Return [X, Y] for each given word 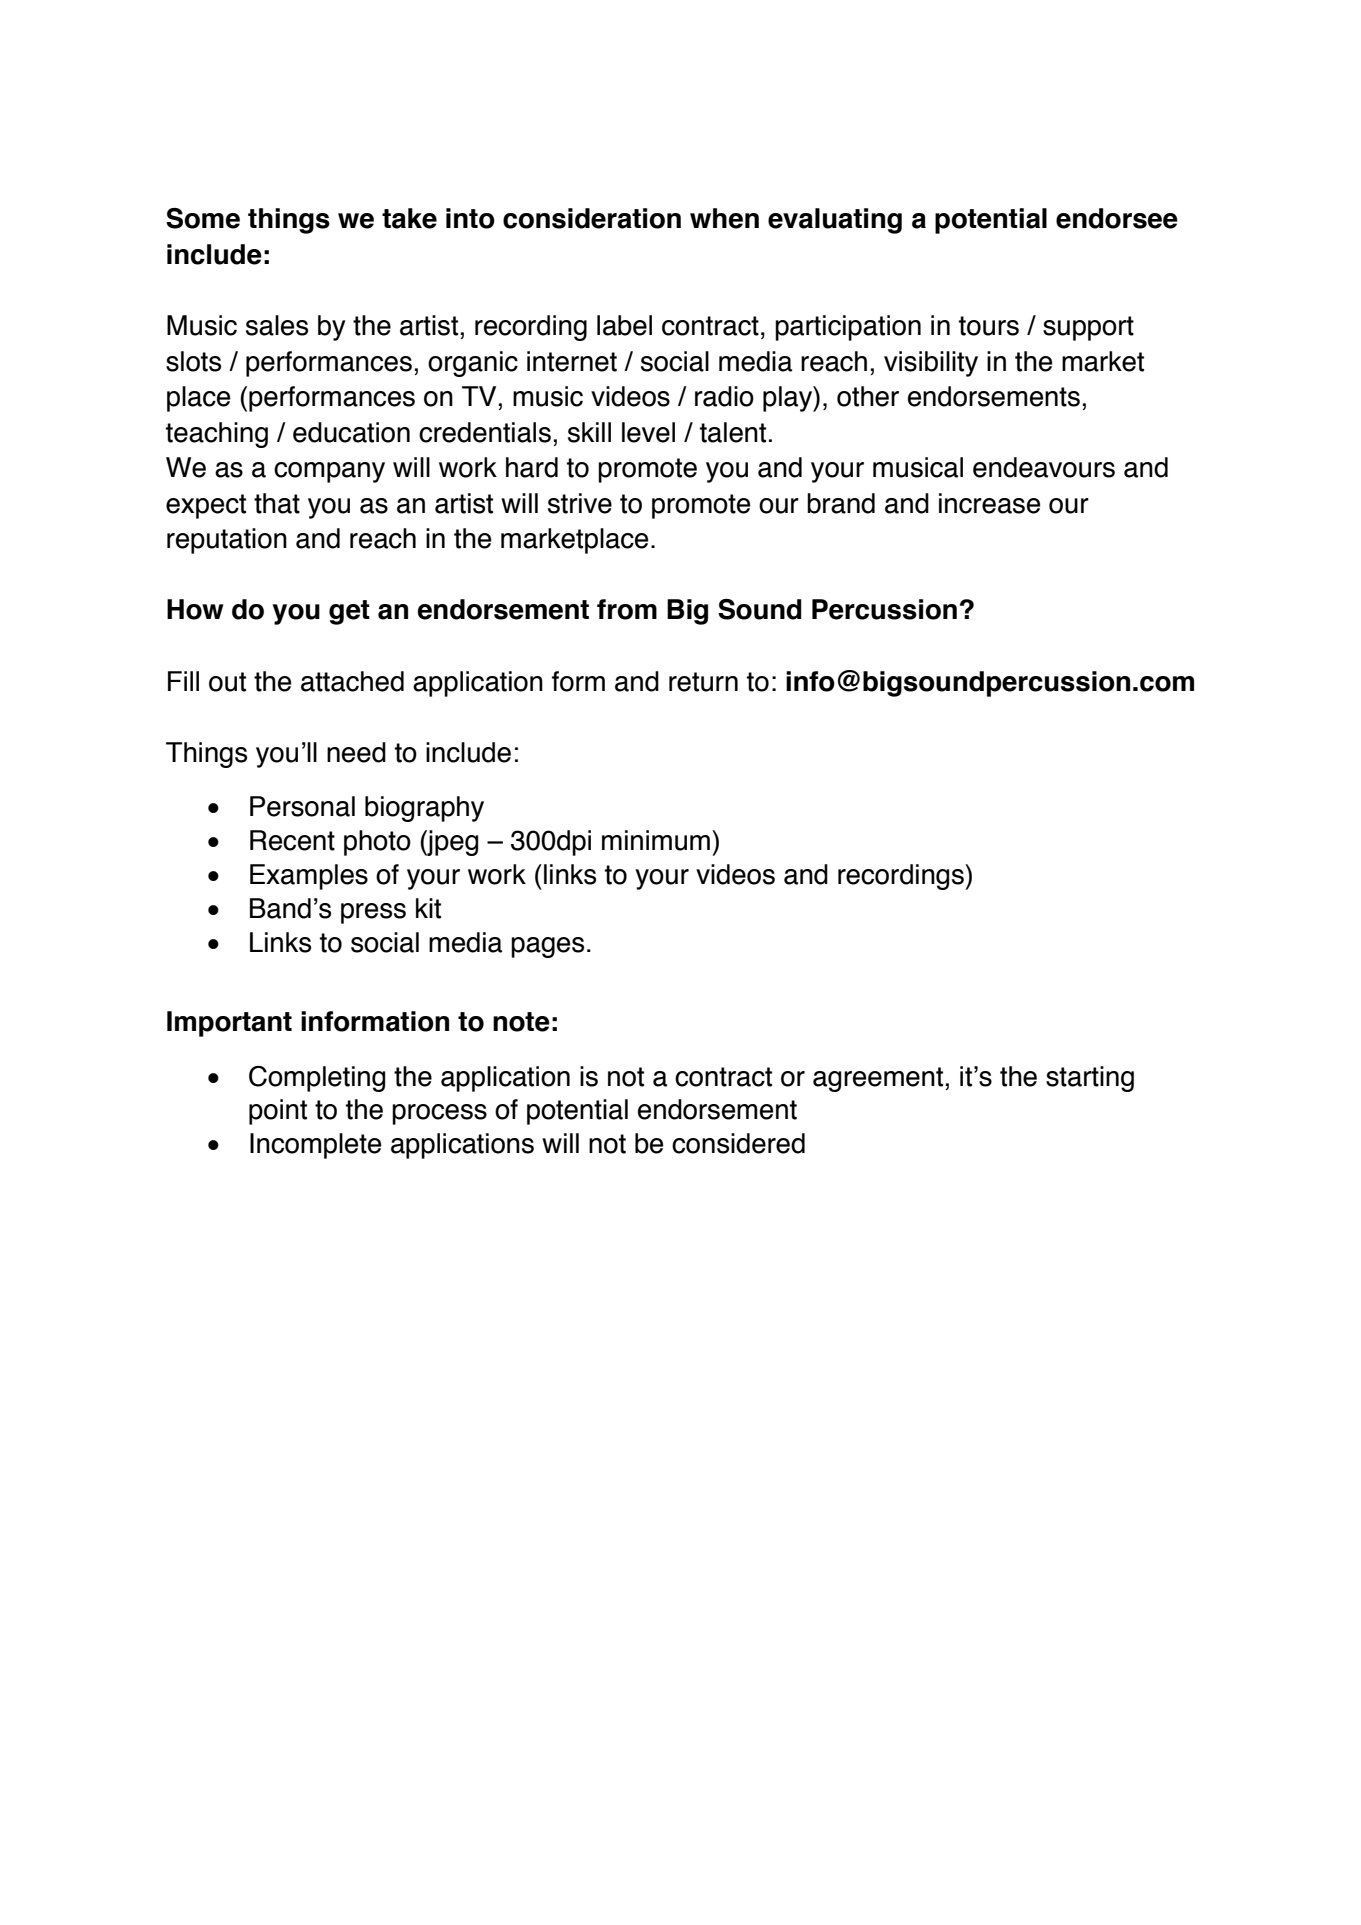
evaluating [835, 221]
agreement [878, 1079]
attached [352, 681]
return [703, 682]
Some [203, 218]
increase [989, 503]
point [278, 1112]
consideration [592, 218]
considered [738, 1143]
